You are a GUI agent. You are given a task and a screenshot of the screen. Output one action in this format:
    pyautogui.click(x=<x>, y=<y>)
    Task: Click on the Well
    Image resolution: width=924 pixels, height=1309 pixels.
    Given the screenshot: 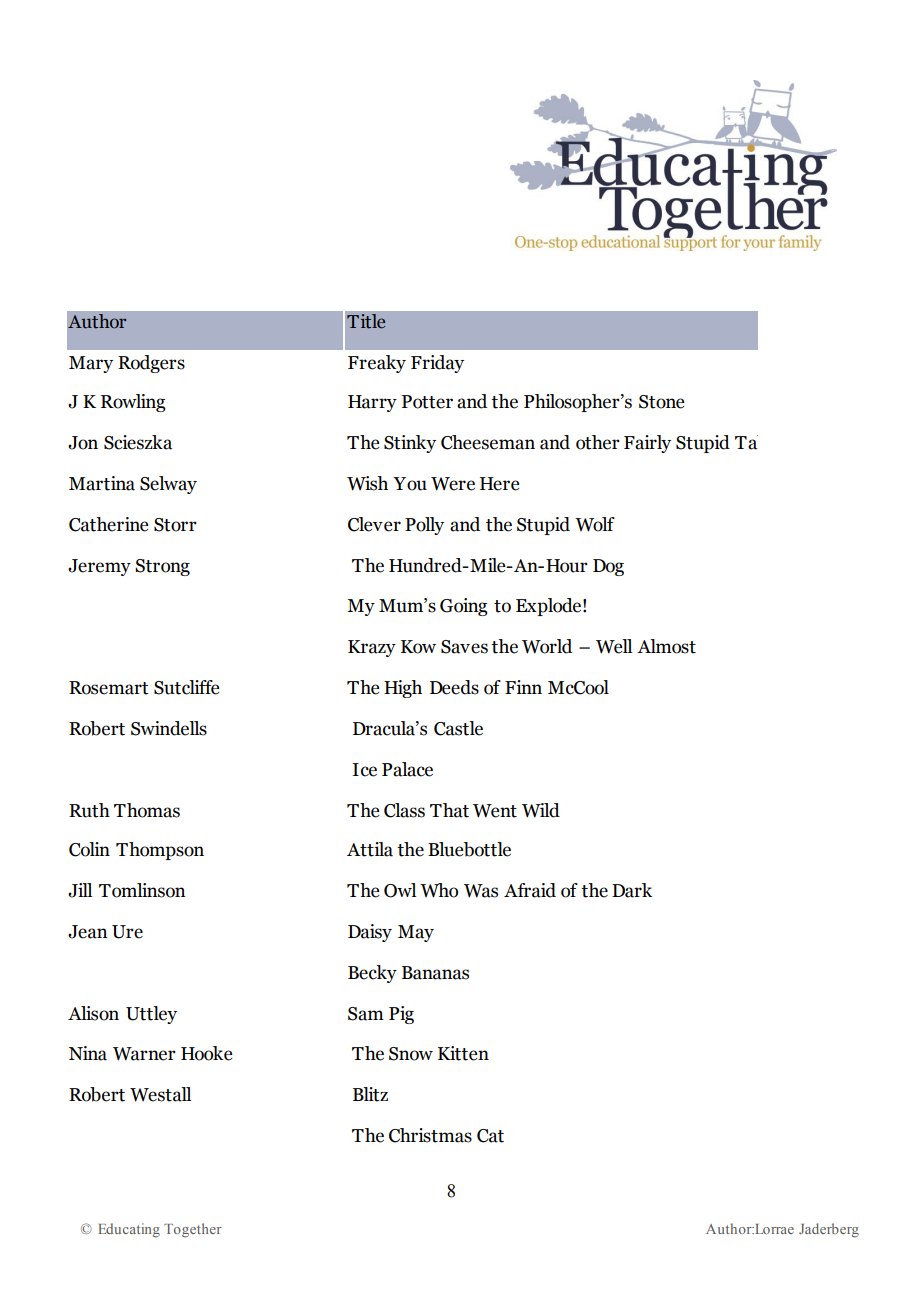 What is the action you would take?
    pyautogui.click(x=614, y=646)
